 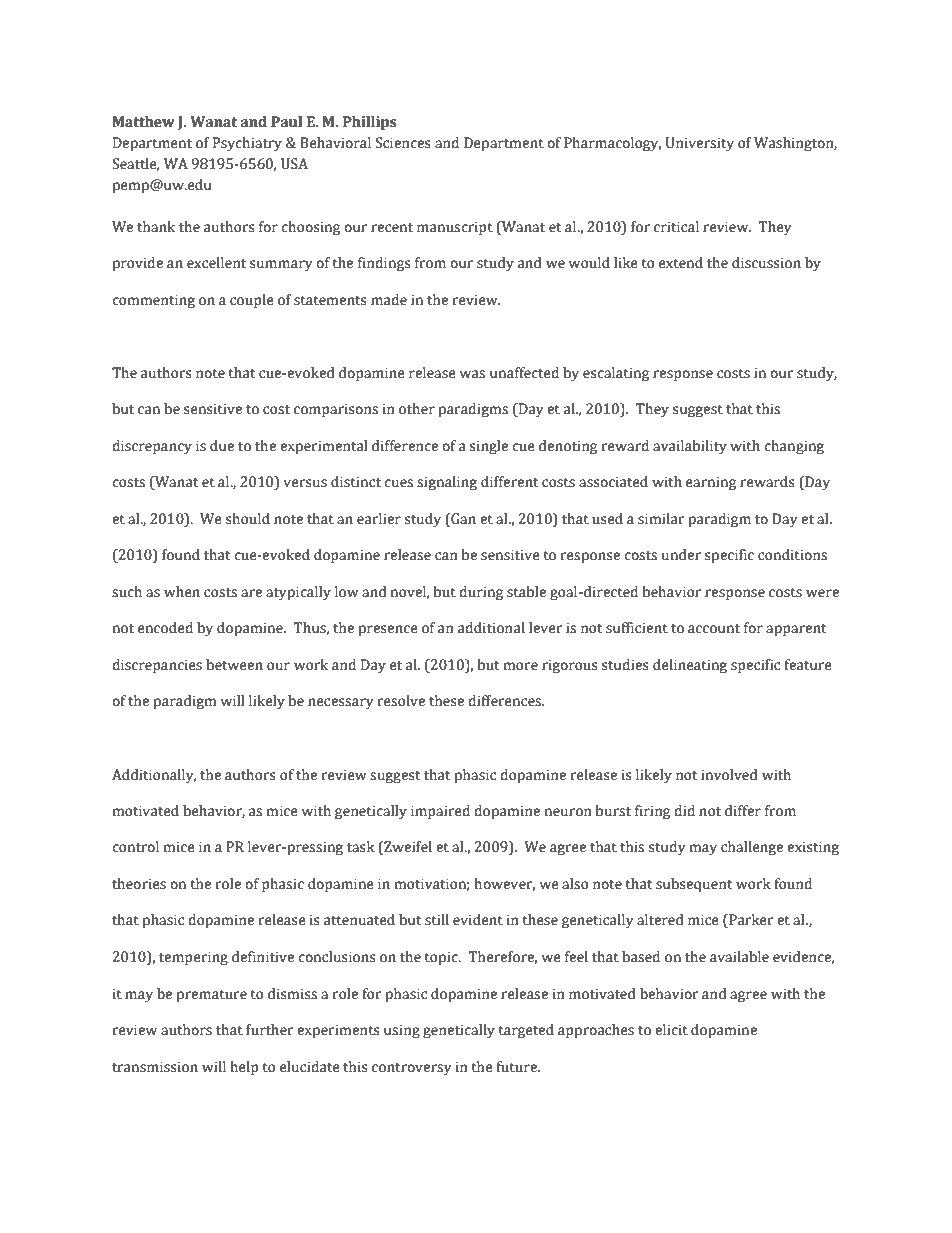 I want to click on during, so click(x=481, y=593).
